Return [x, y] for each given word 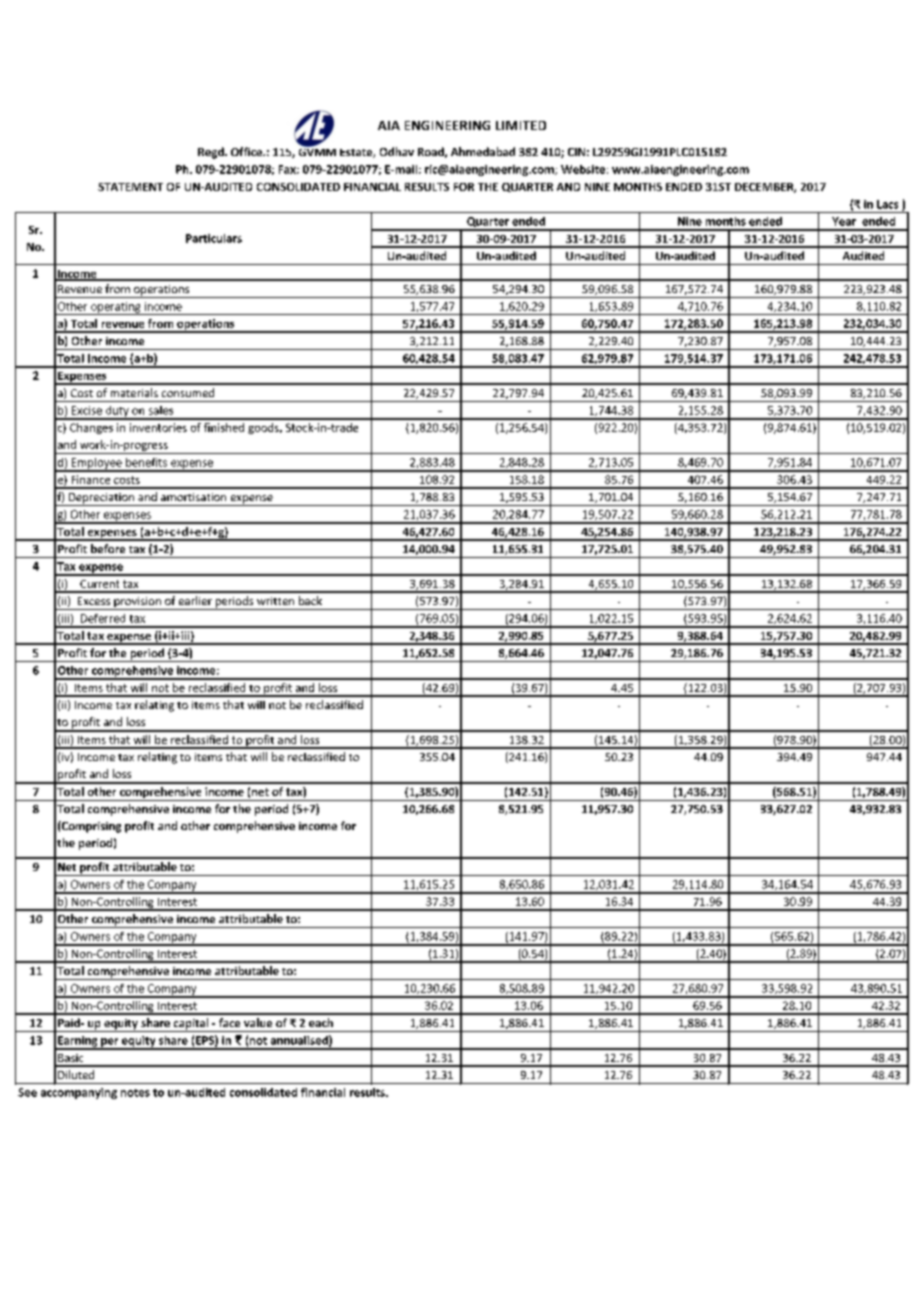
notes [135, 1093]
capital [191, 1025]
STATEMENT [130, 187]
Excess [94, 601]
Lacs [887, 204]
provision [137, 603]
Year [844, 221]
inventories [158, 427]
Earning [78, 1042]
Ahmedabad [483, 151]
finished [224, 427]
